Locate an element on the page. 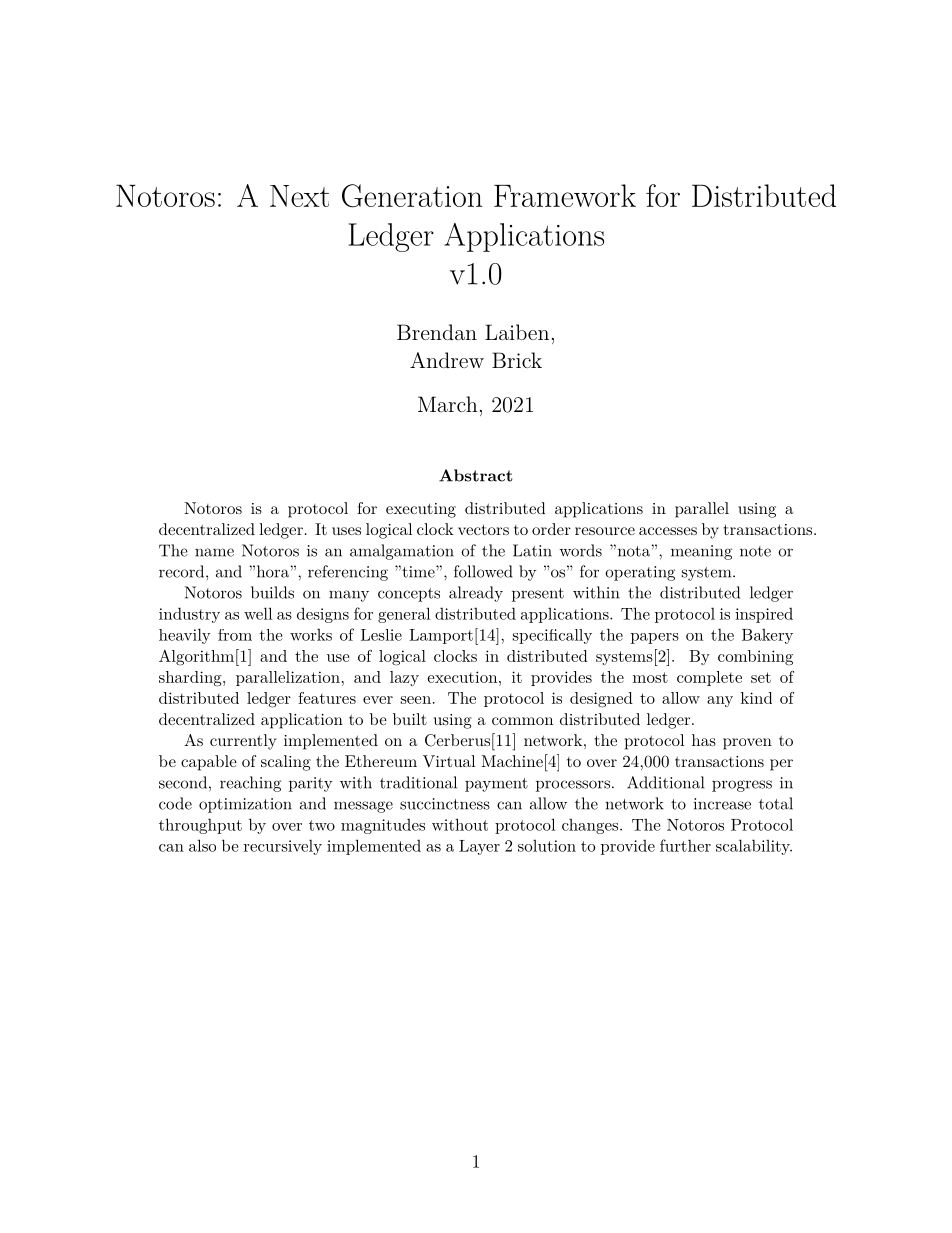 Image resolution: width=952 pixels, height=1233 pixels. March is located at coordinates (448, 404).
